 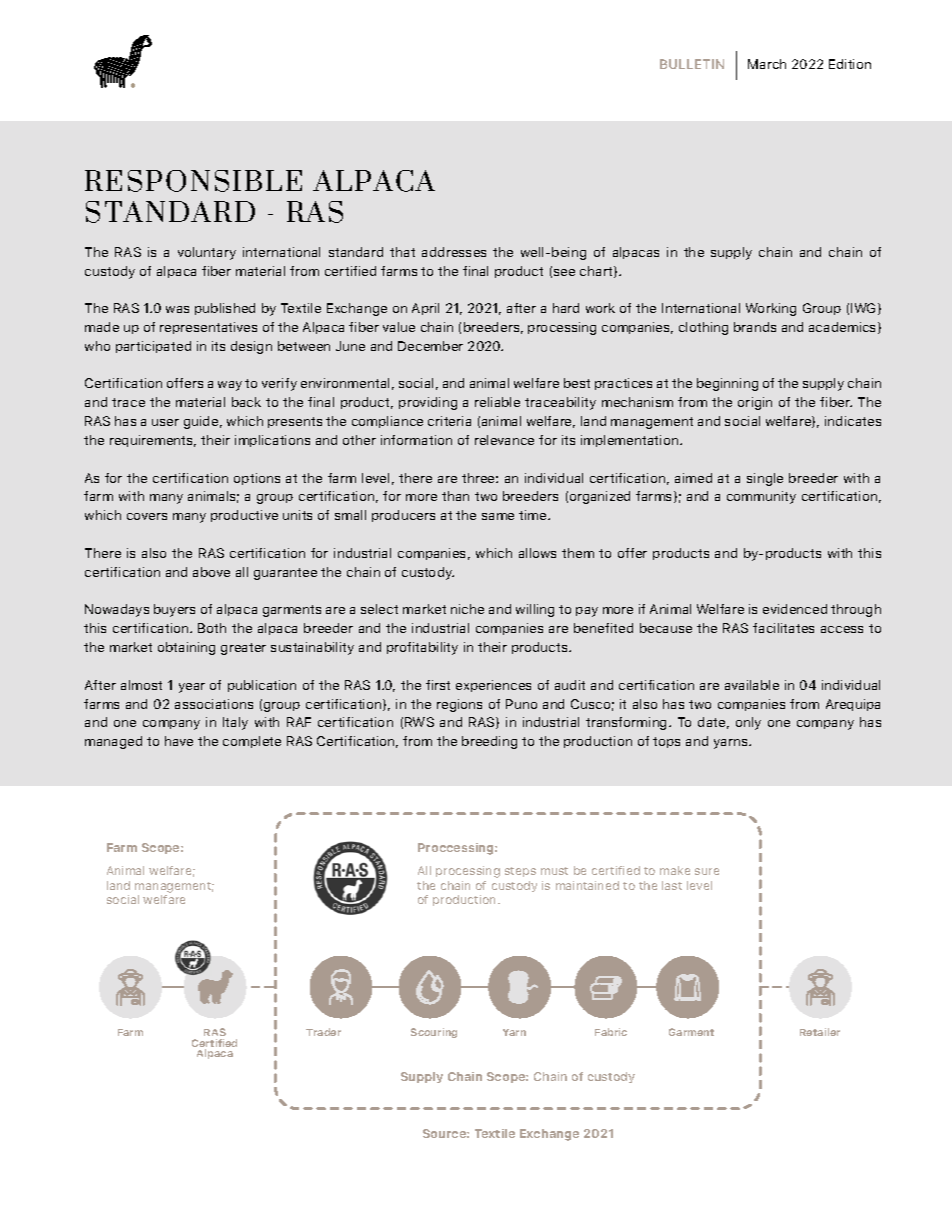 What do you see at coordinates (761, 497) in the screenshot?
I see `community` at bounding box center [761, 497].
